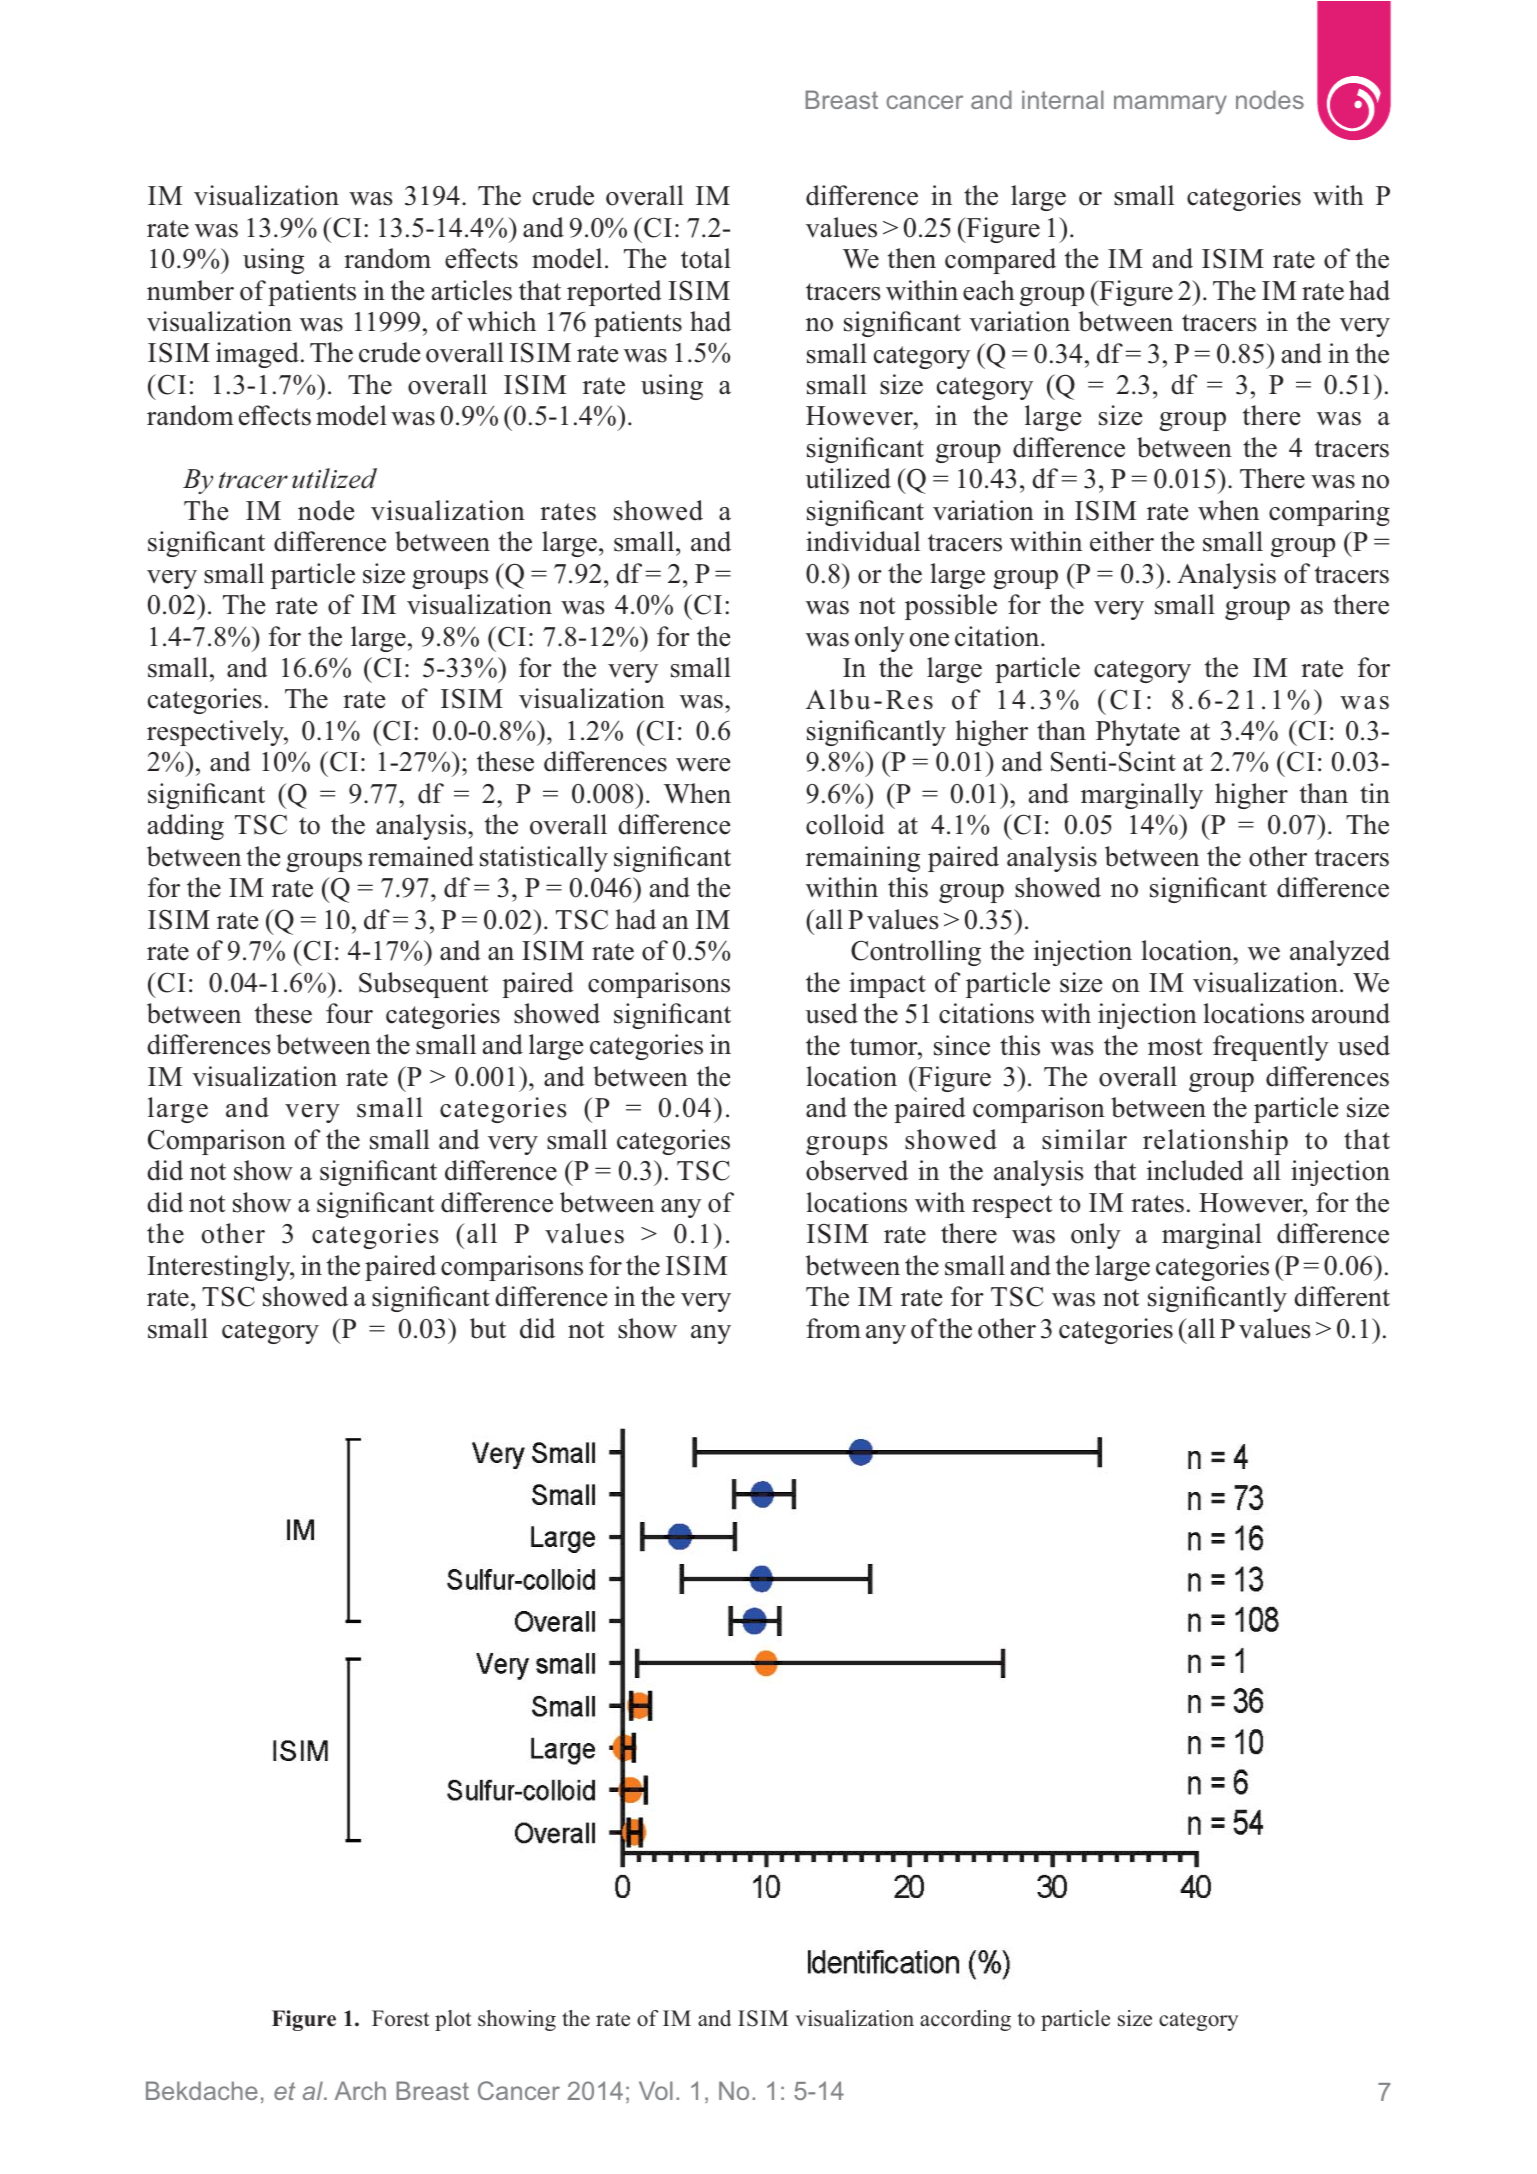 This document has height=2174, width=1537. Describe the element at coordinates (1122, 541) in the document. I see `either` at that location.
